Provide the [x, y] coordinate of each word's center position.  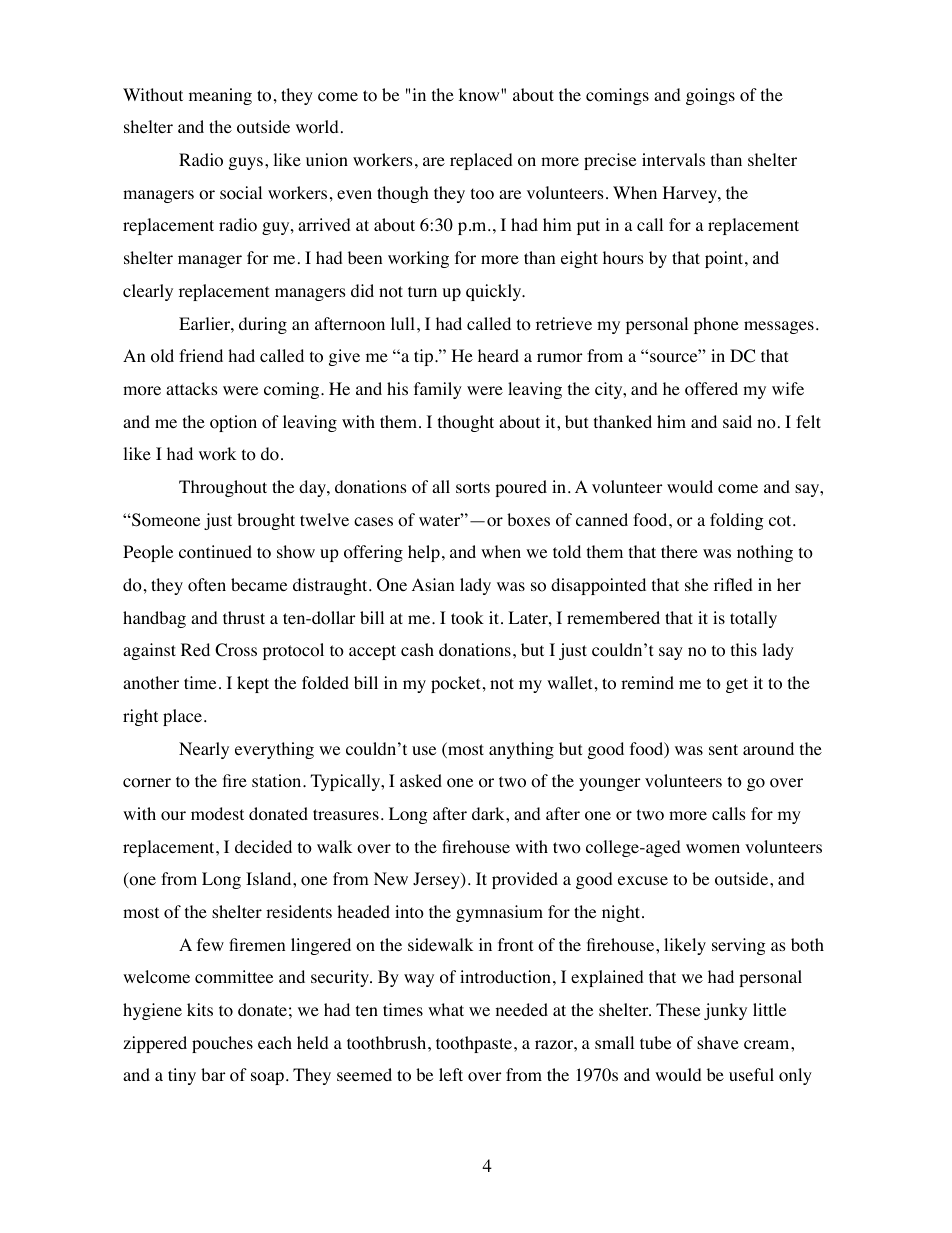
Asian [433, 584]
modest [217, 814]
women [713, 849]
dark [489, 813]
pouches [222, 1044]
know [480, 95]
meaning [220, 96]
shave [718, 1042]
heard [498, 355]
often [207, 585]
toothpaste [475, 1044]
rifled [733, 584]
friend [201, 355]
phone [716, 325]
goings [710, 96]
